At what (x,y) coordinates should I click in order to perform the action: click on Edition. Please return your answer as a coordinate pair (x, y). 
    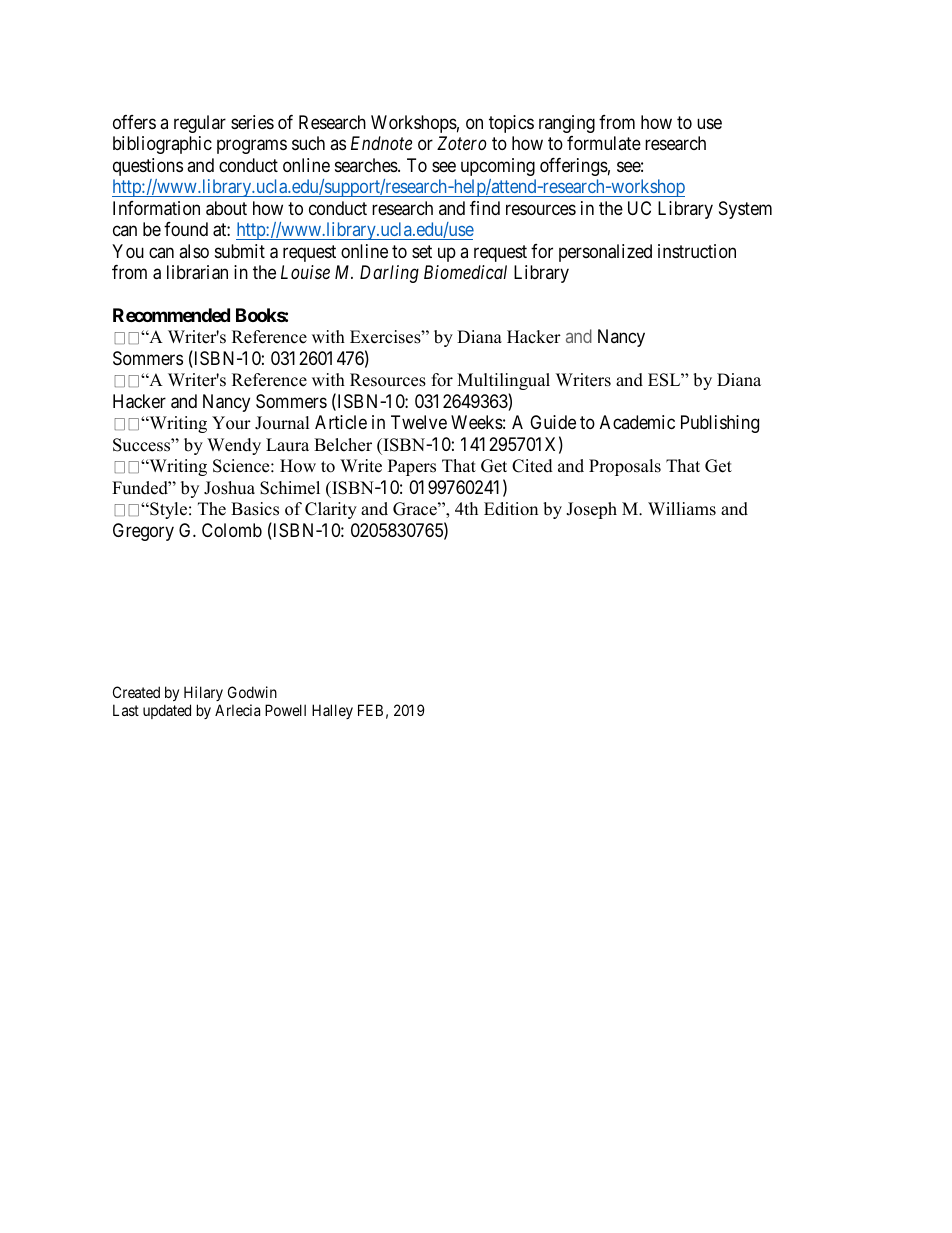
    Looking at the image, I should click on (511, 509).
